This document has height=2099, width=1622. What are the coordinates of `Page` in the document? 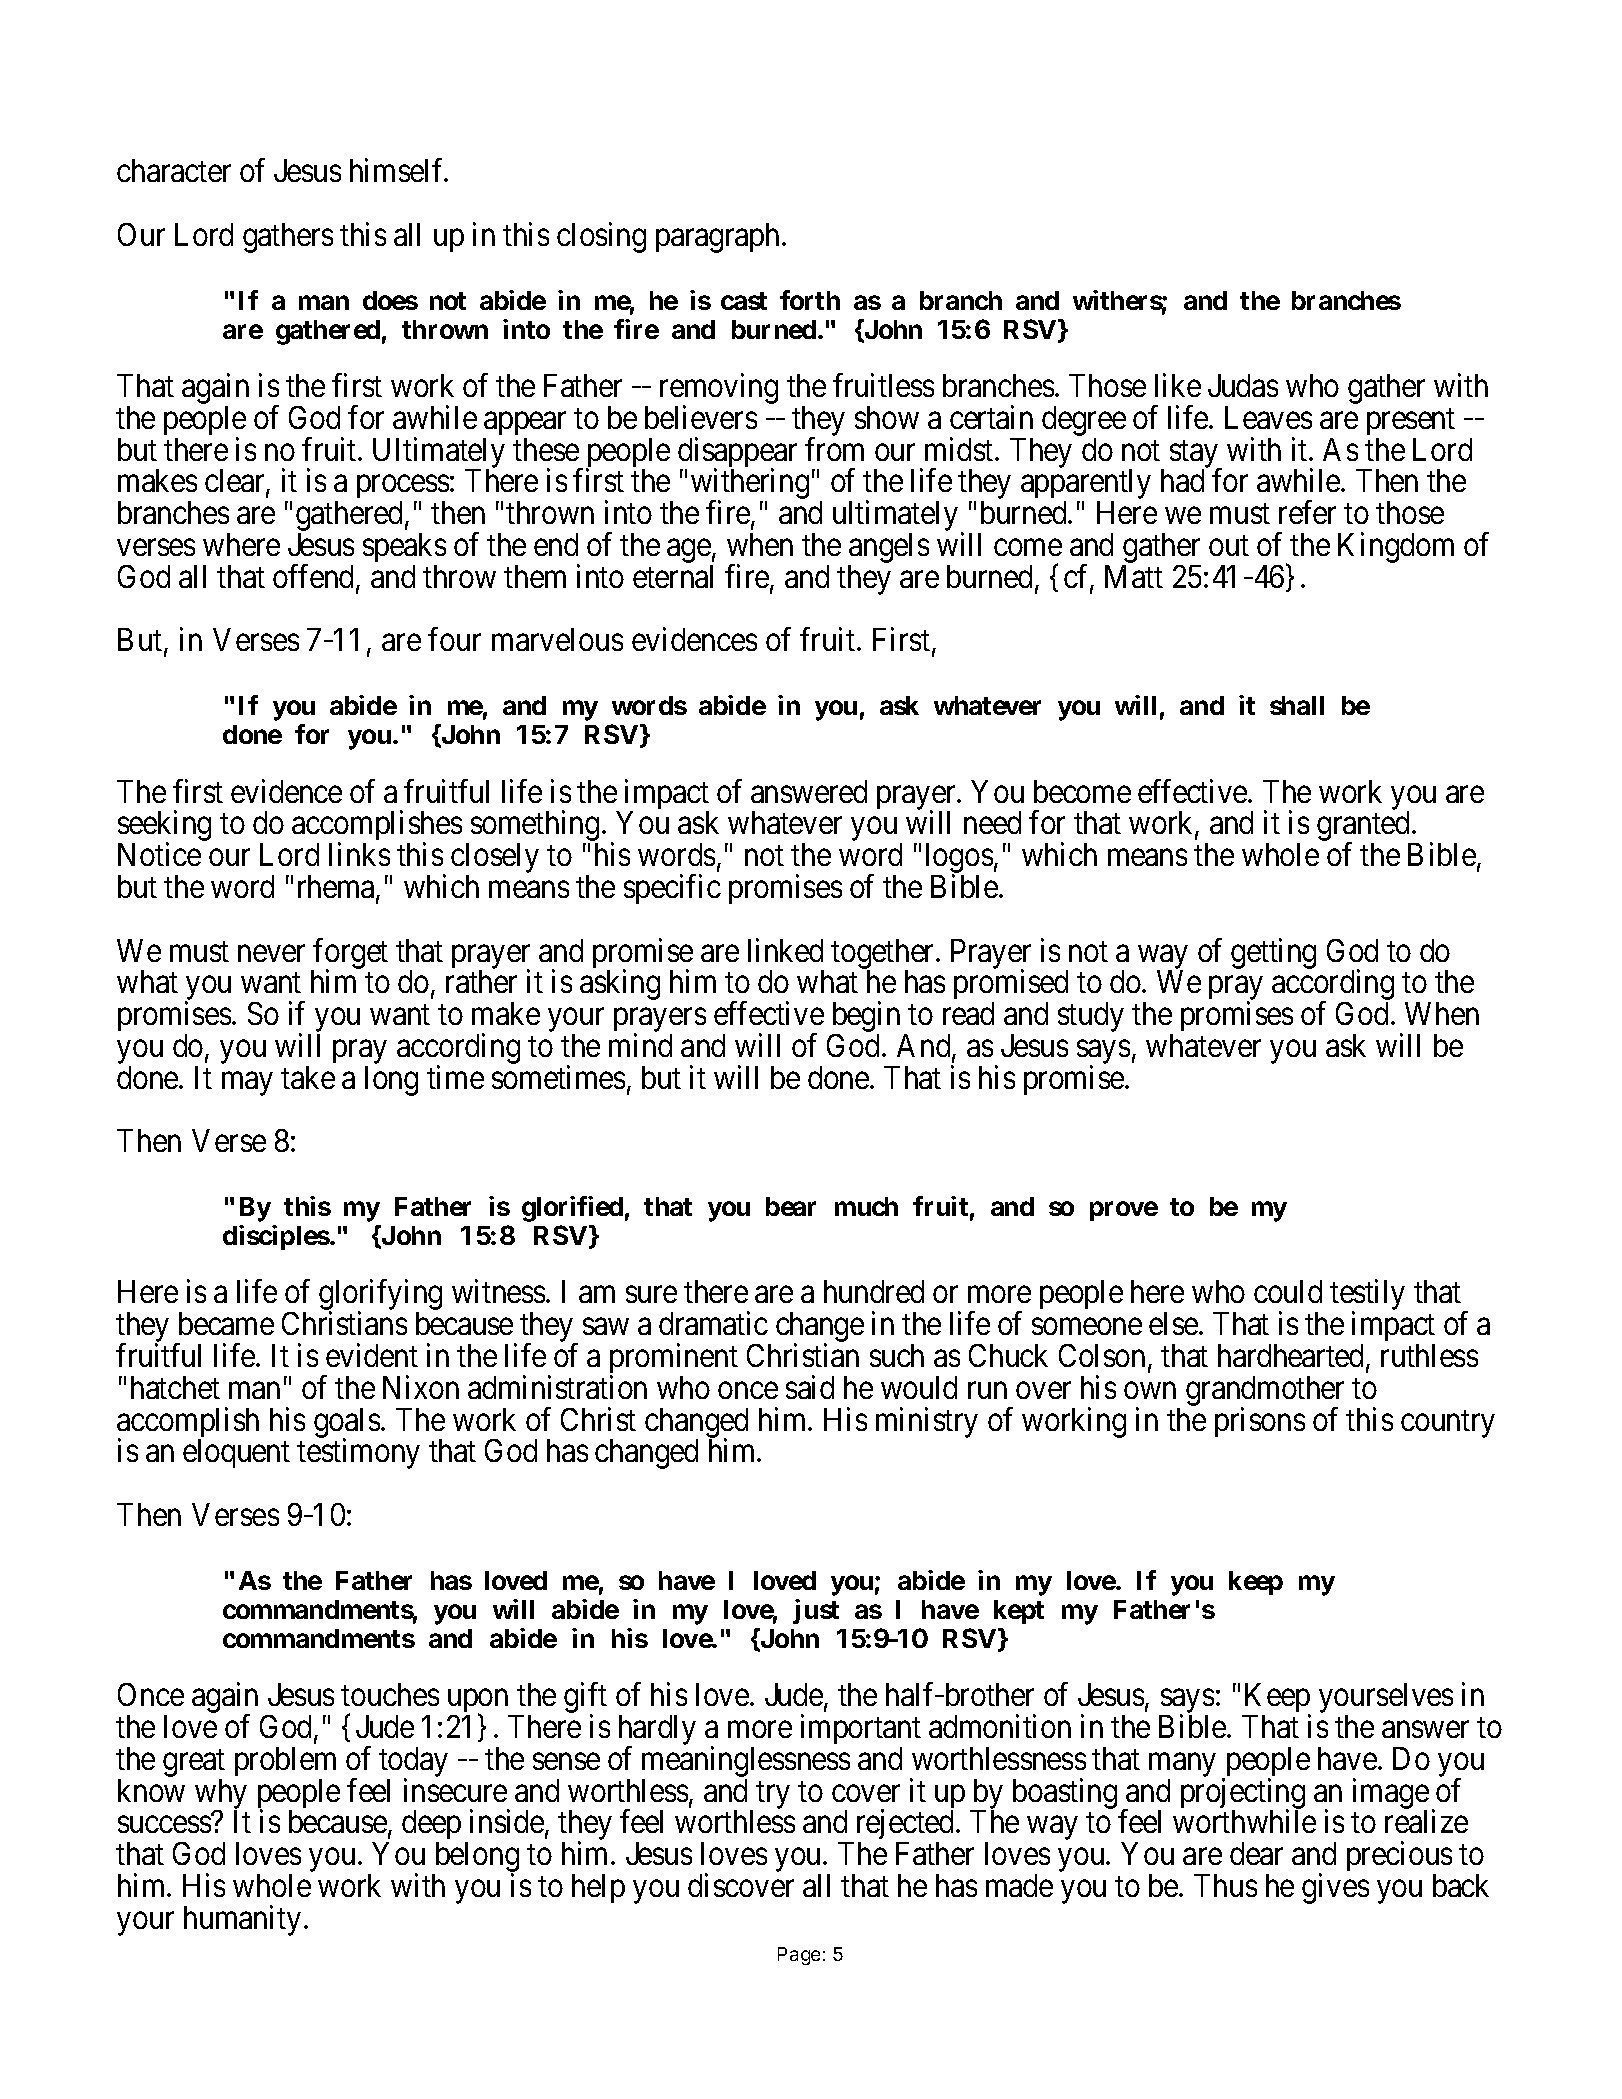 It's located at (799, 1956).
